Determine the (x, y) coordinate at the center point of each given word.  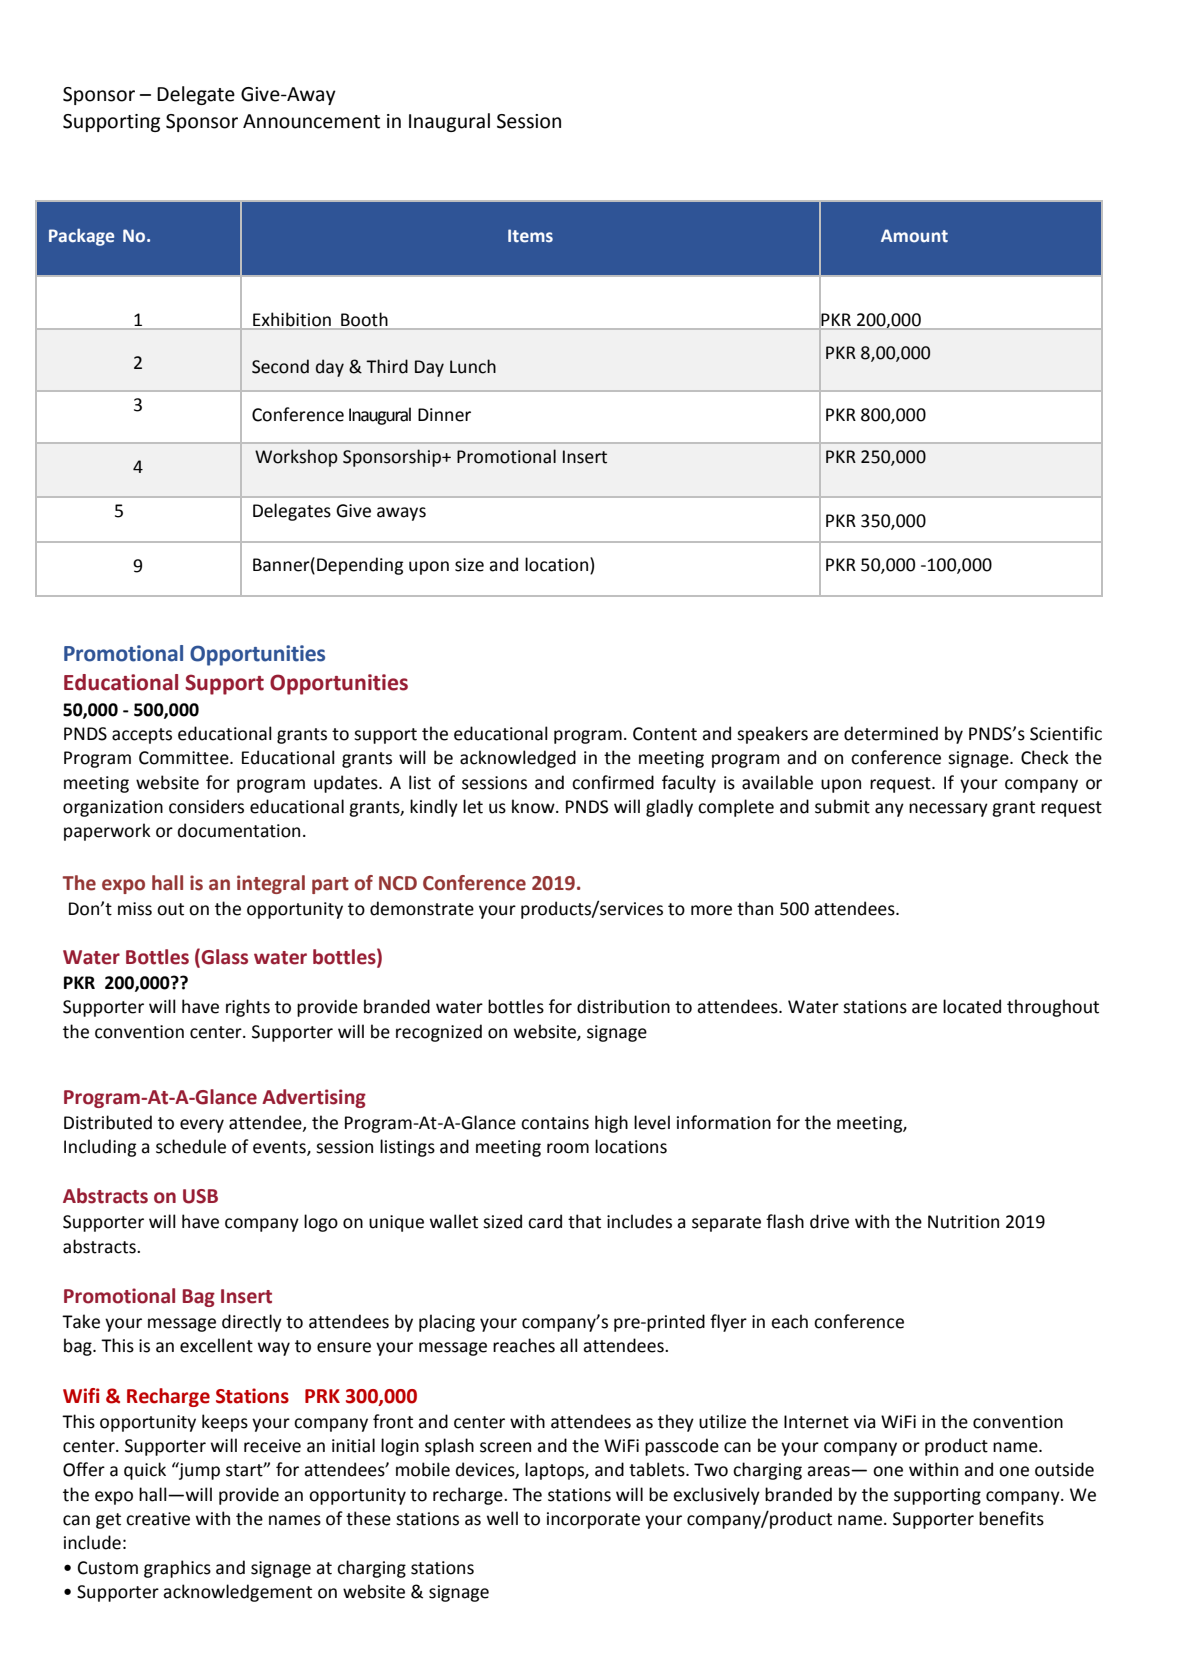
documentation (239, 830)
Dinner (444, 415)
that (584, 1221)
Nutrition (963, 1222)
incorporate (593, 1520)
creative (158, 1519)
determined (891, 733)
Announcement (311, 121)
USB (200, 1196)
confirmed (613, 782)
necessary (948, 810)
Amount (914, 236)
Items (530, 236)
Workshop (296, 458)
